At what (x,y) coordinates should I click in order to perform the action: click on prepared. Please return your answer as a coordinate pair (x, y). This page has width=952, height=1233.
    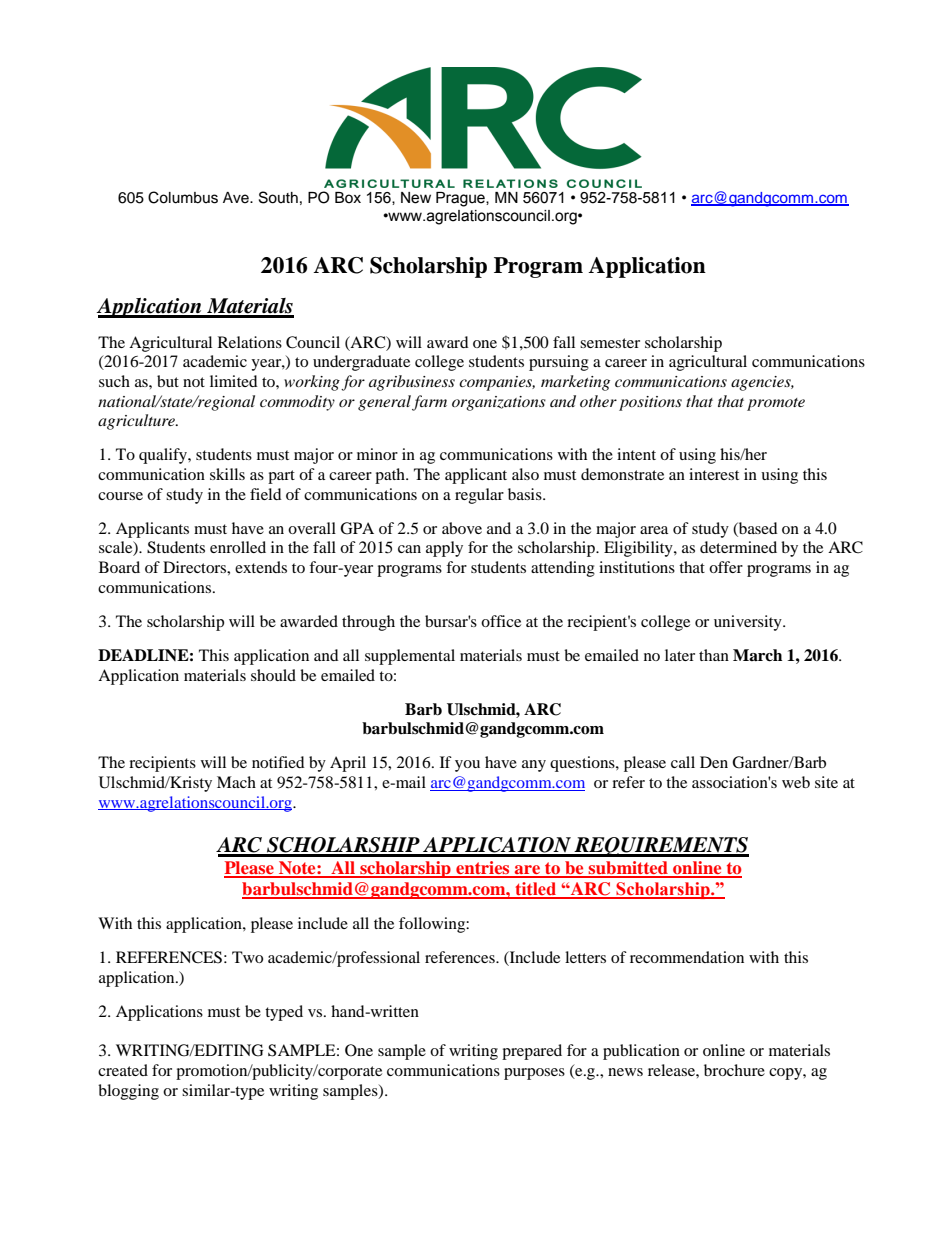
    Looking at the image, I should click on (532, 1052).
